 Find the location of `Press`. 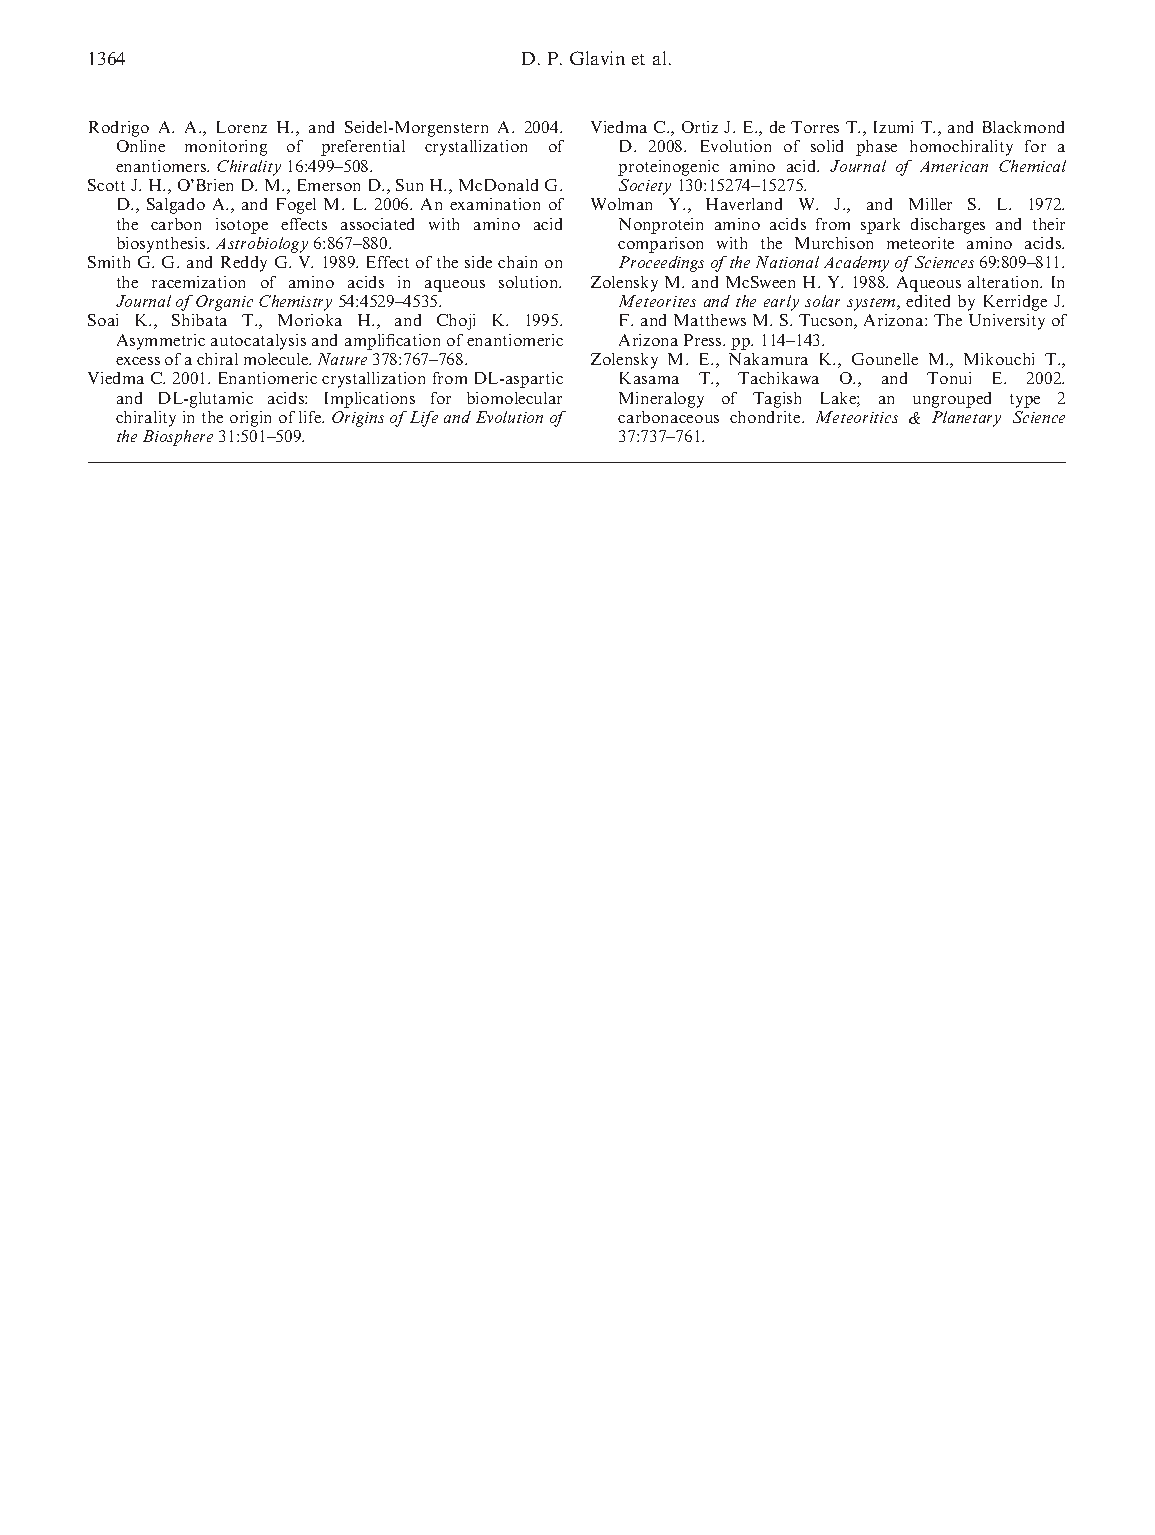

Press is located at coordinates (704, 340).
